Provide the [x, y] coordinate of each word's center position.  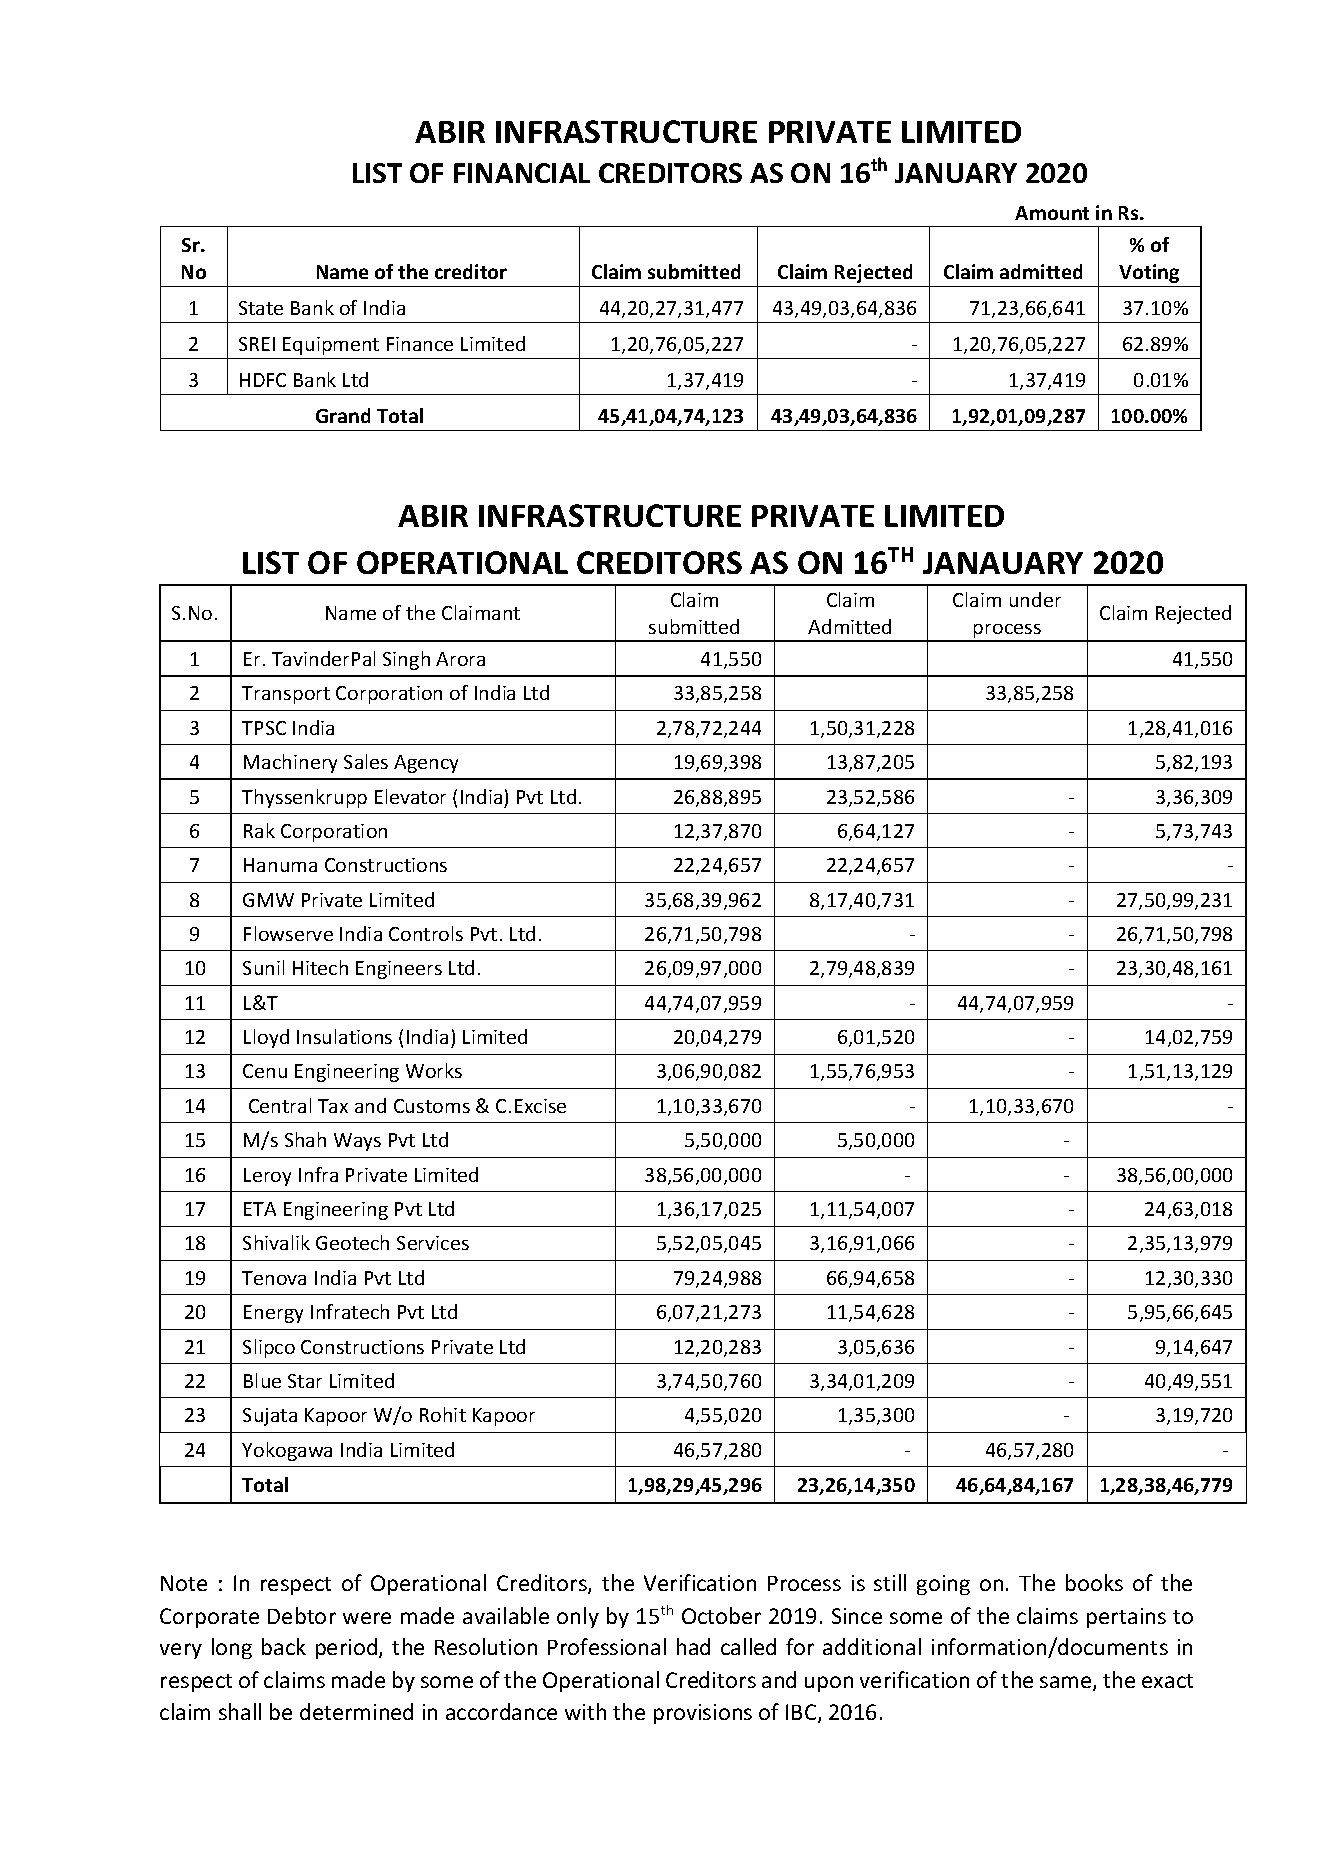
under [1035, 599]
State [261, 308]
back [284, 1646]
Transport [286, 695]
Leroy [267, 1177]
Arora [460, 659]
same [1067, 1683]
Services [433, 1243]
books [1094, 1582]
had [693, 1646]
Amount [1052, 213]
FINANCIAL [522, 173]
